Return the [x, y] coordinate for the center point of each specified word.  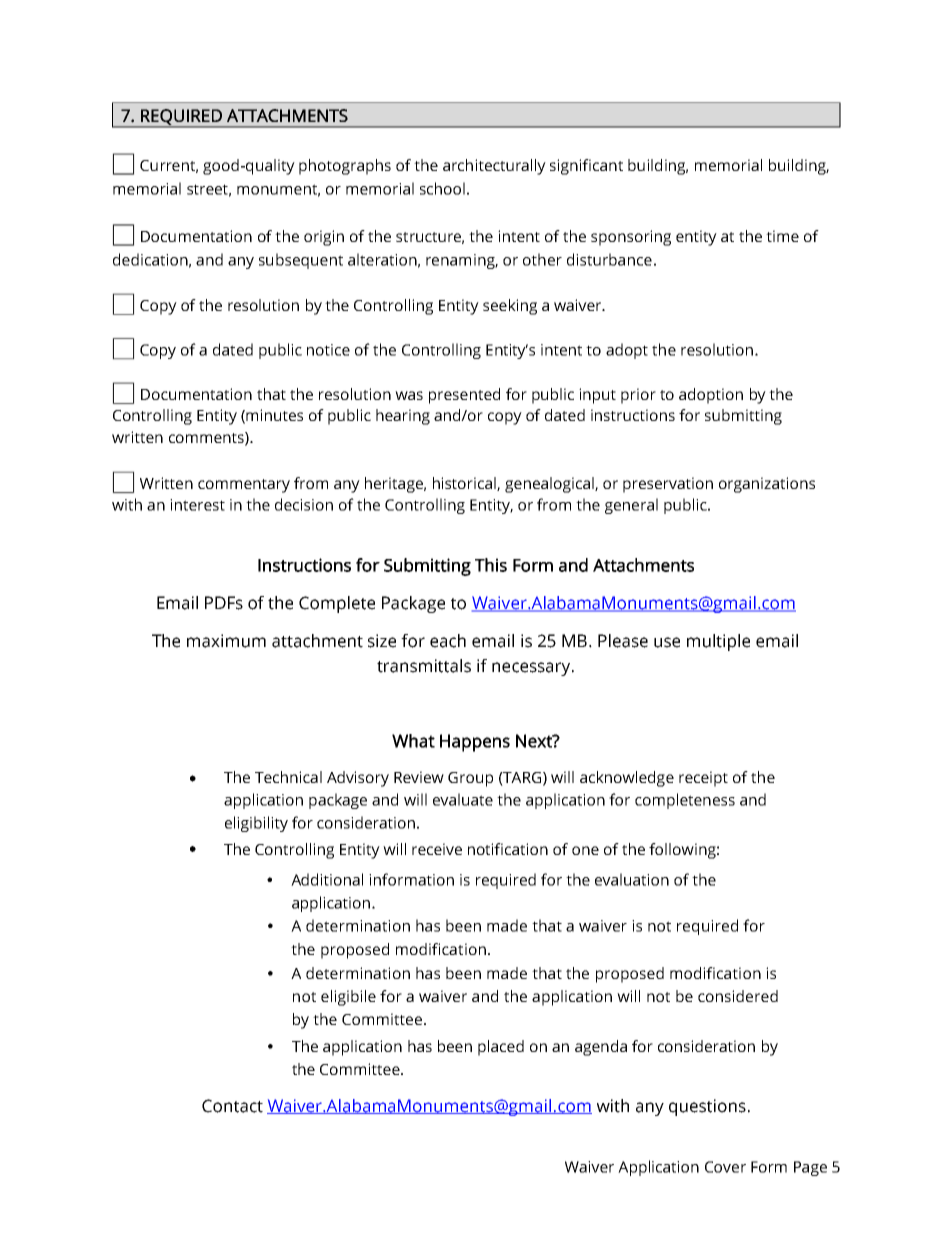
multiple [718, 642]
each [448, 641]
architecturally [494, 167]
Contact [232, 1106]
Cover [725, 1167]
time [782, 236]
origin [324, 238]
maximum [226, 641]
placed [501, 1048]
